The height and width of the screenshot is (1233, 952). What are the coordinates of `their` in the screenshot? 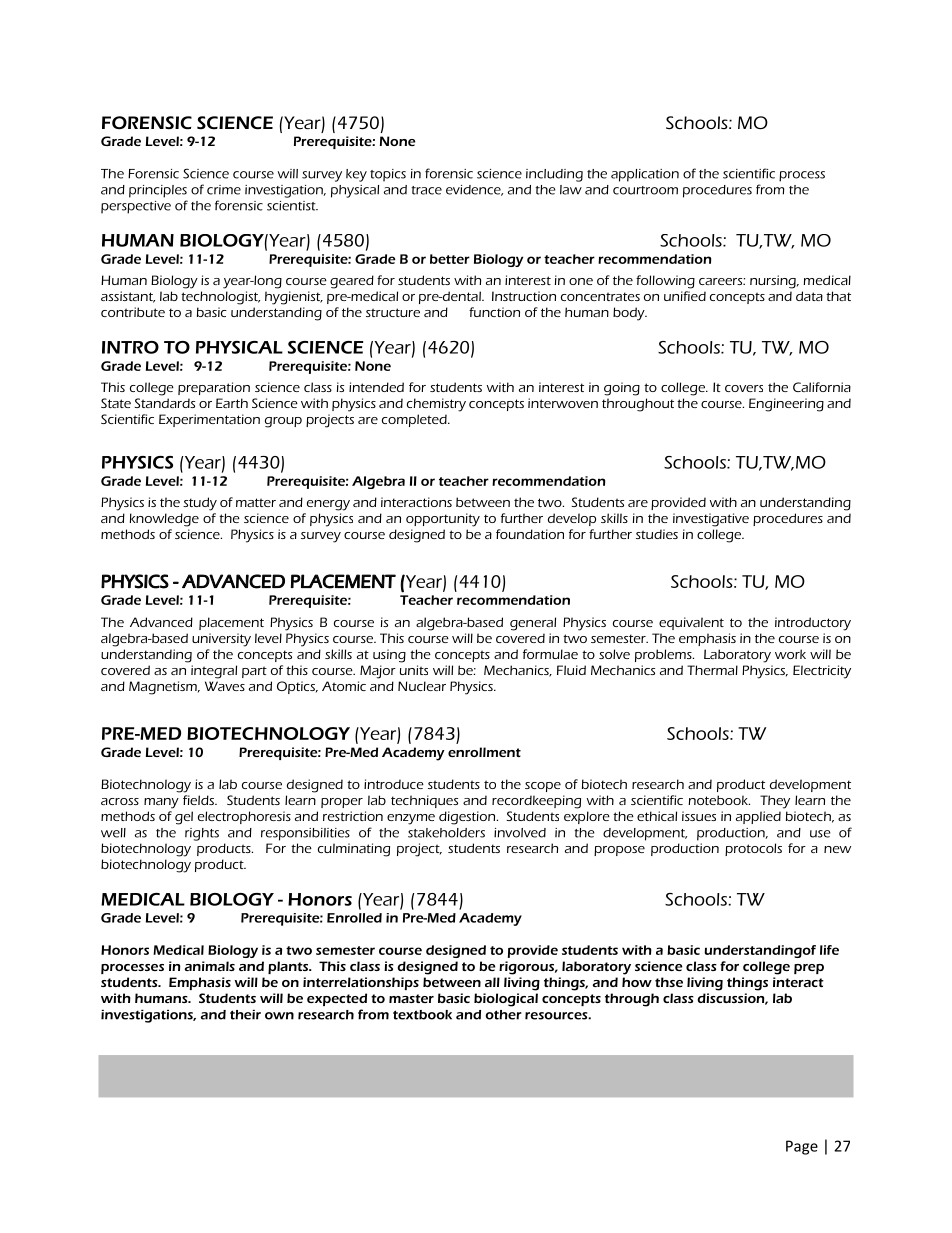 It's located at (245, 1014).
